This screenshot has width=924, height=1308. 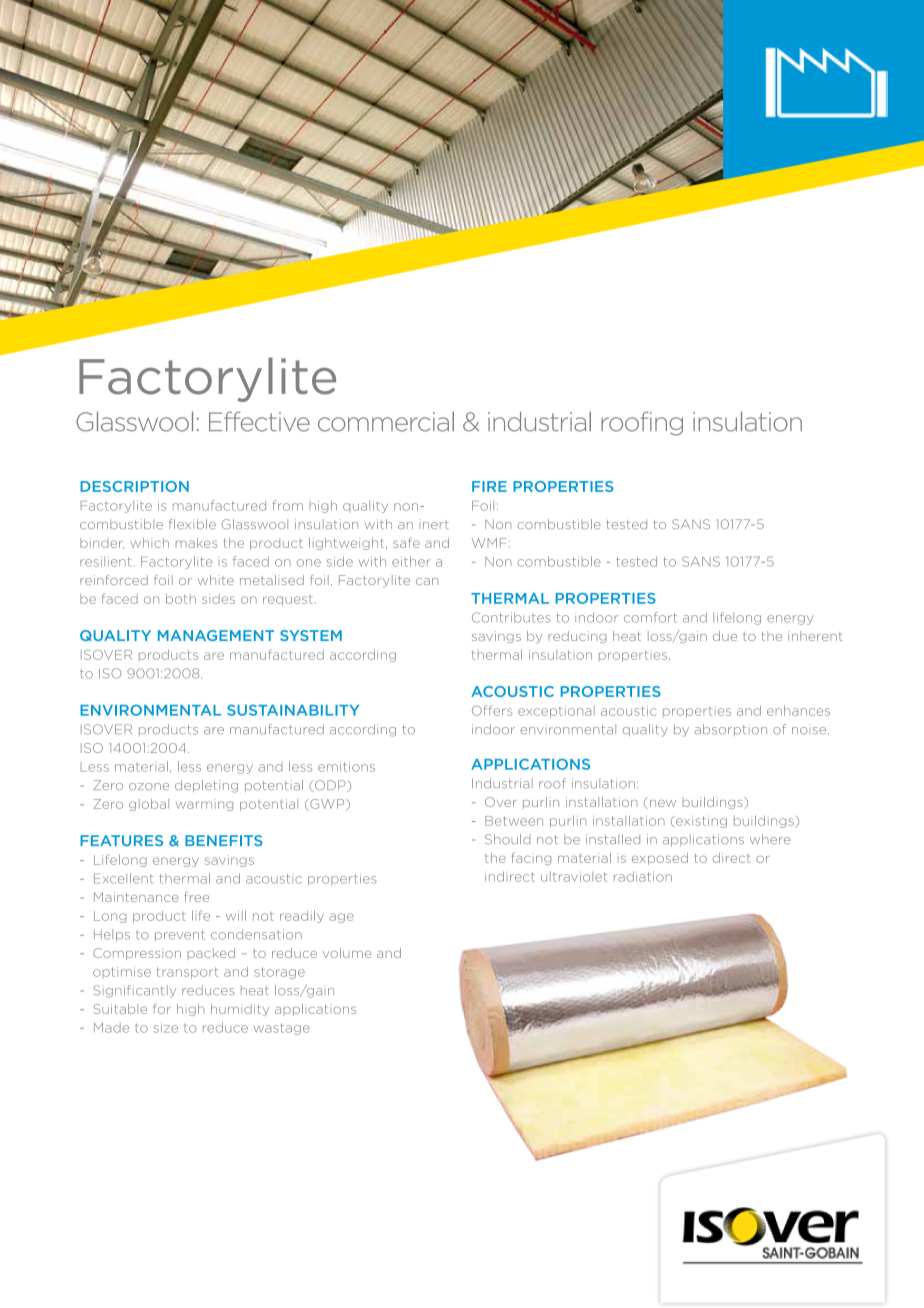 What do you see at coordinates (206, 786) in the screenshot?
I see `depleting` at bounding box center [206, 786].
